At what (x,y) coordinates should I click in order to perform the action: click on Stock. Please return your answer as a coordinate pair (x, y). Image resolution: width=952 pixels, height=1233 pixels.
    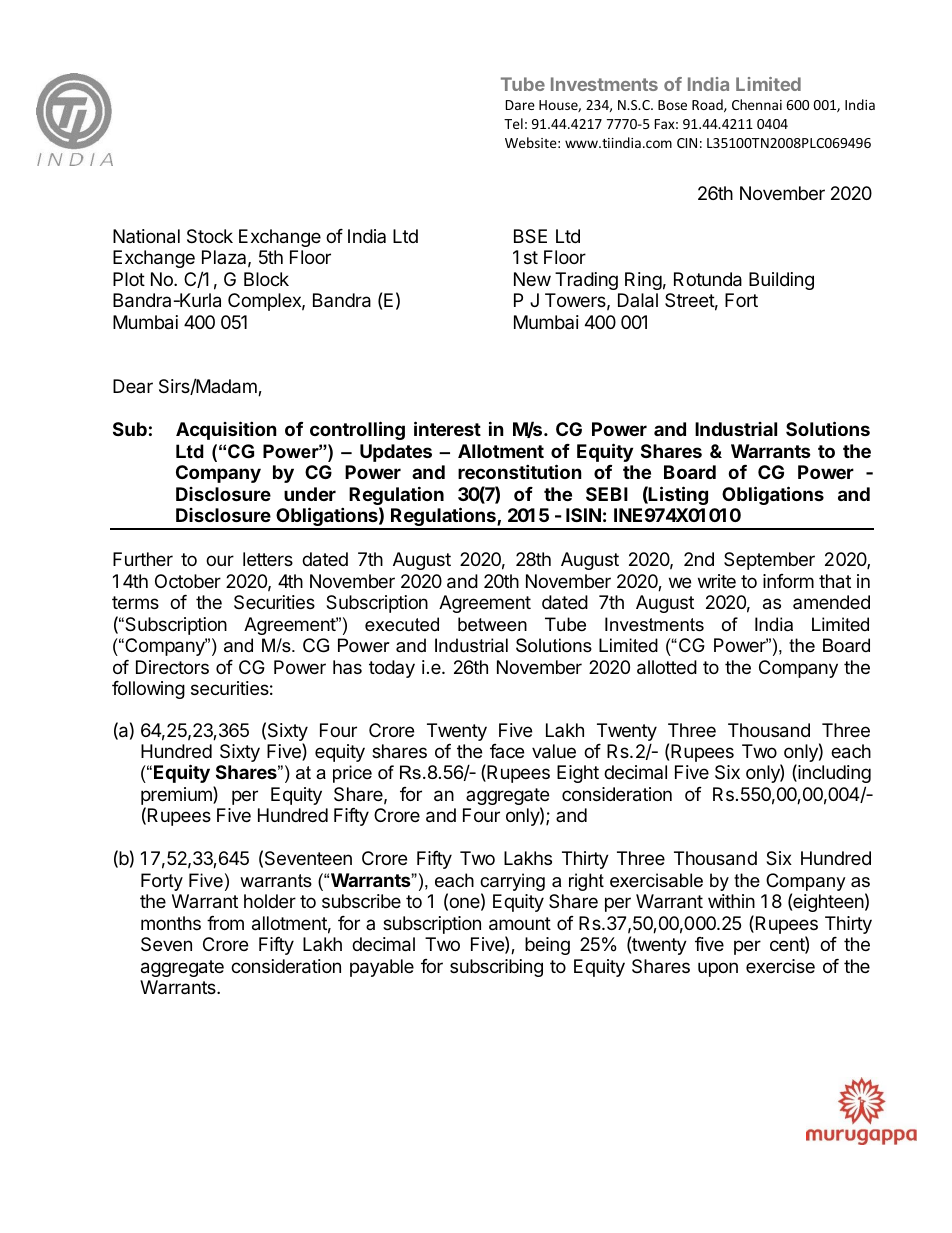
    Looking at the image, I should click on (210, 236).
